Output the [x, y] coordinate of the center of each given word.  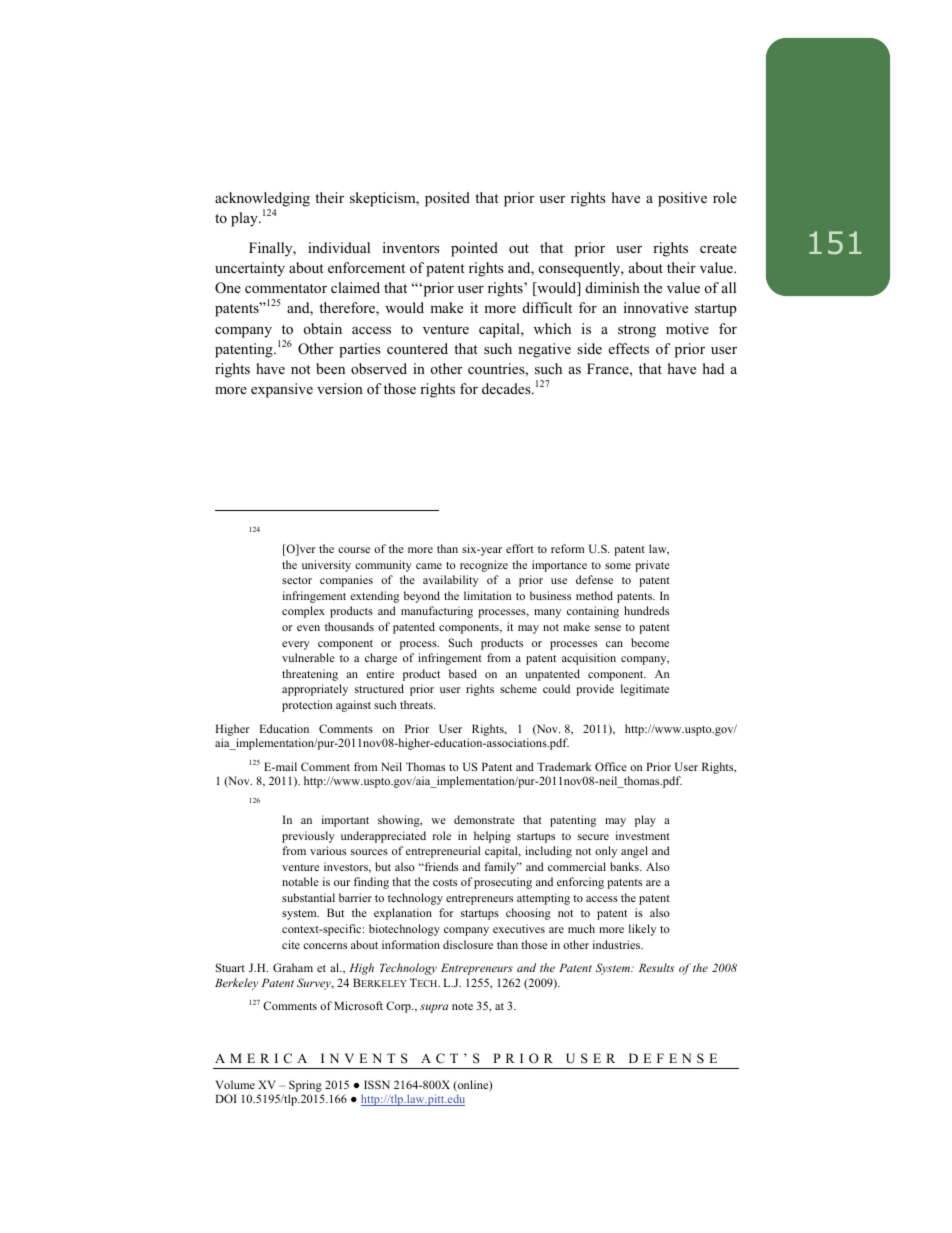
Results [656, 967]
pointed [474, 249]
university [326, 566]
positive [682, 199]
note [462, 1006]
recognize [484, 566]
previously [308, 837]
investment [643, 835]
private [652, 566]
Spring [306, 1087]
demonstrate [484, 819]
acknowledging [262, 199]
